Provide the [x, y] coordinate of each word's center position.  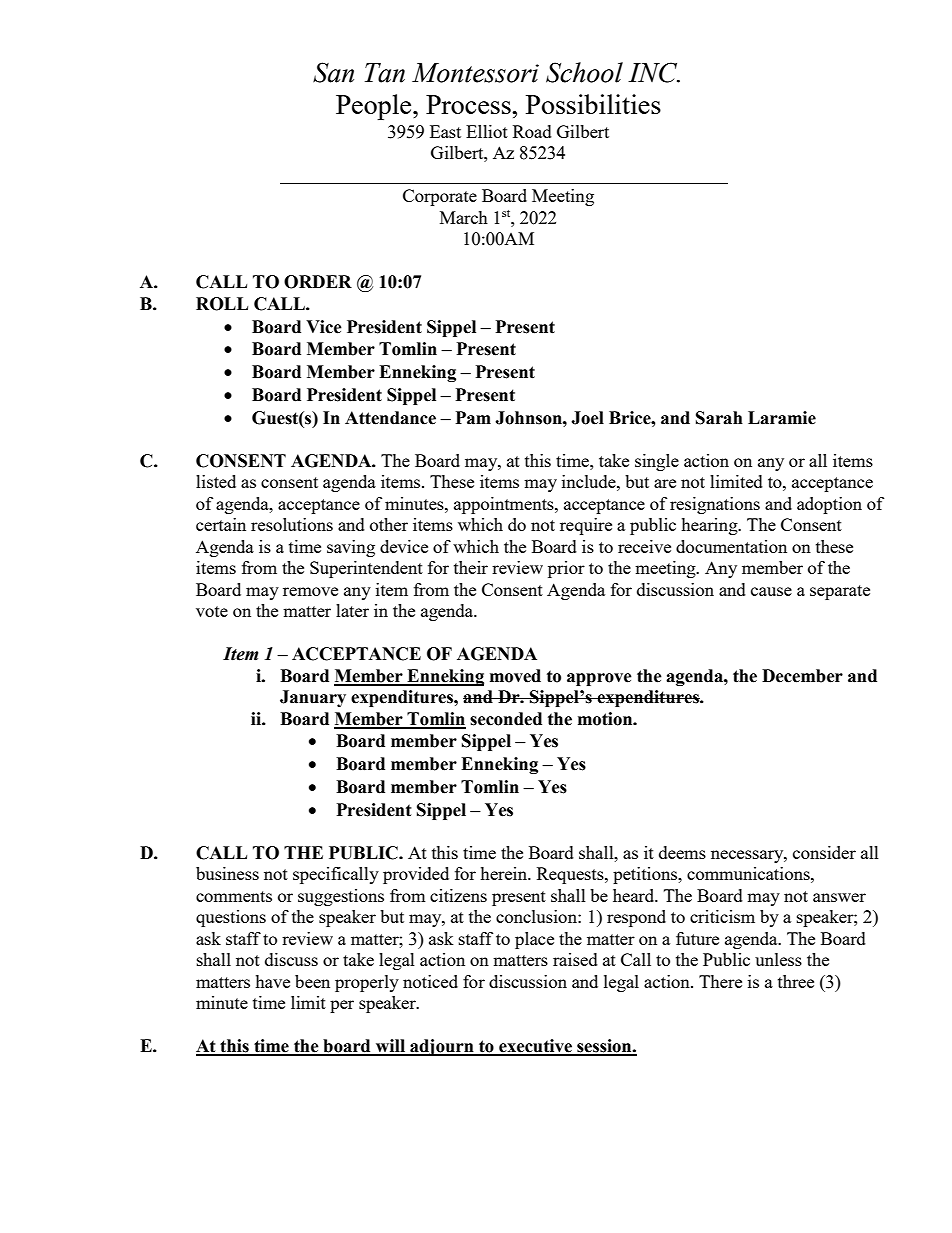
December [802, 676]
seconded [506, 719]
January [313, 698]
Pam [473, 418]
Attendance [390, 418]
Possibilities [593, 104]
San [333, 72]
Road [532, 131]
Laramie [782, 418]
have [272, 981]
